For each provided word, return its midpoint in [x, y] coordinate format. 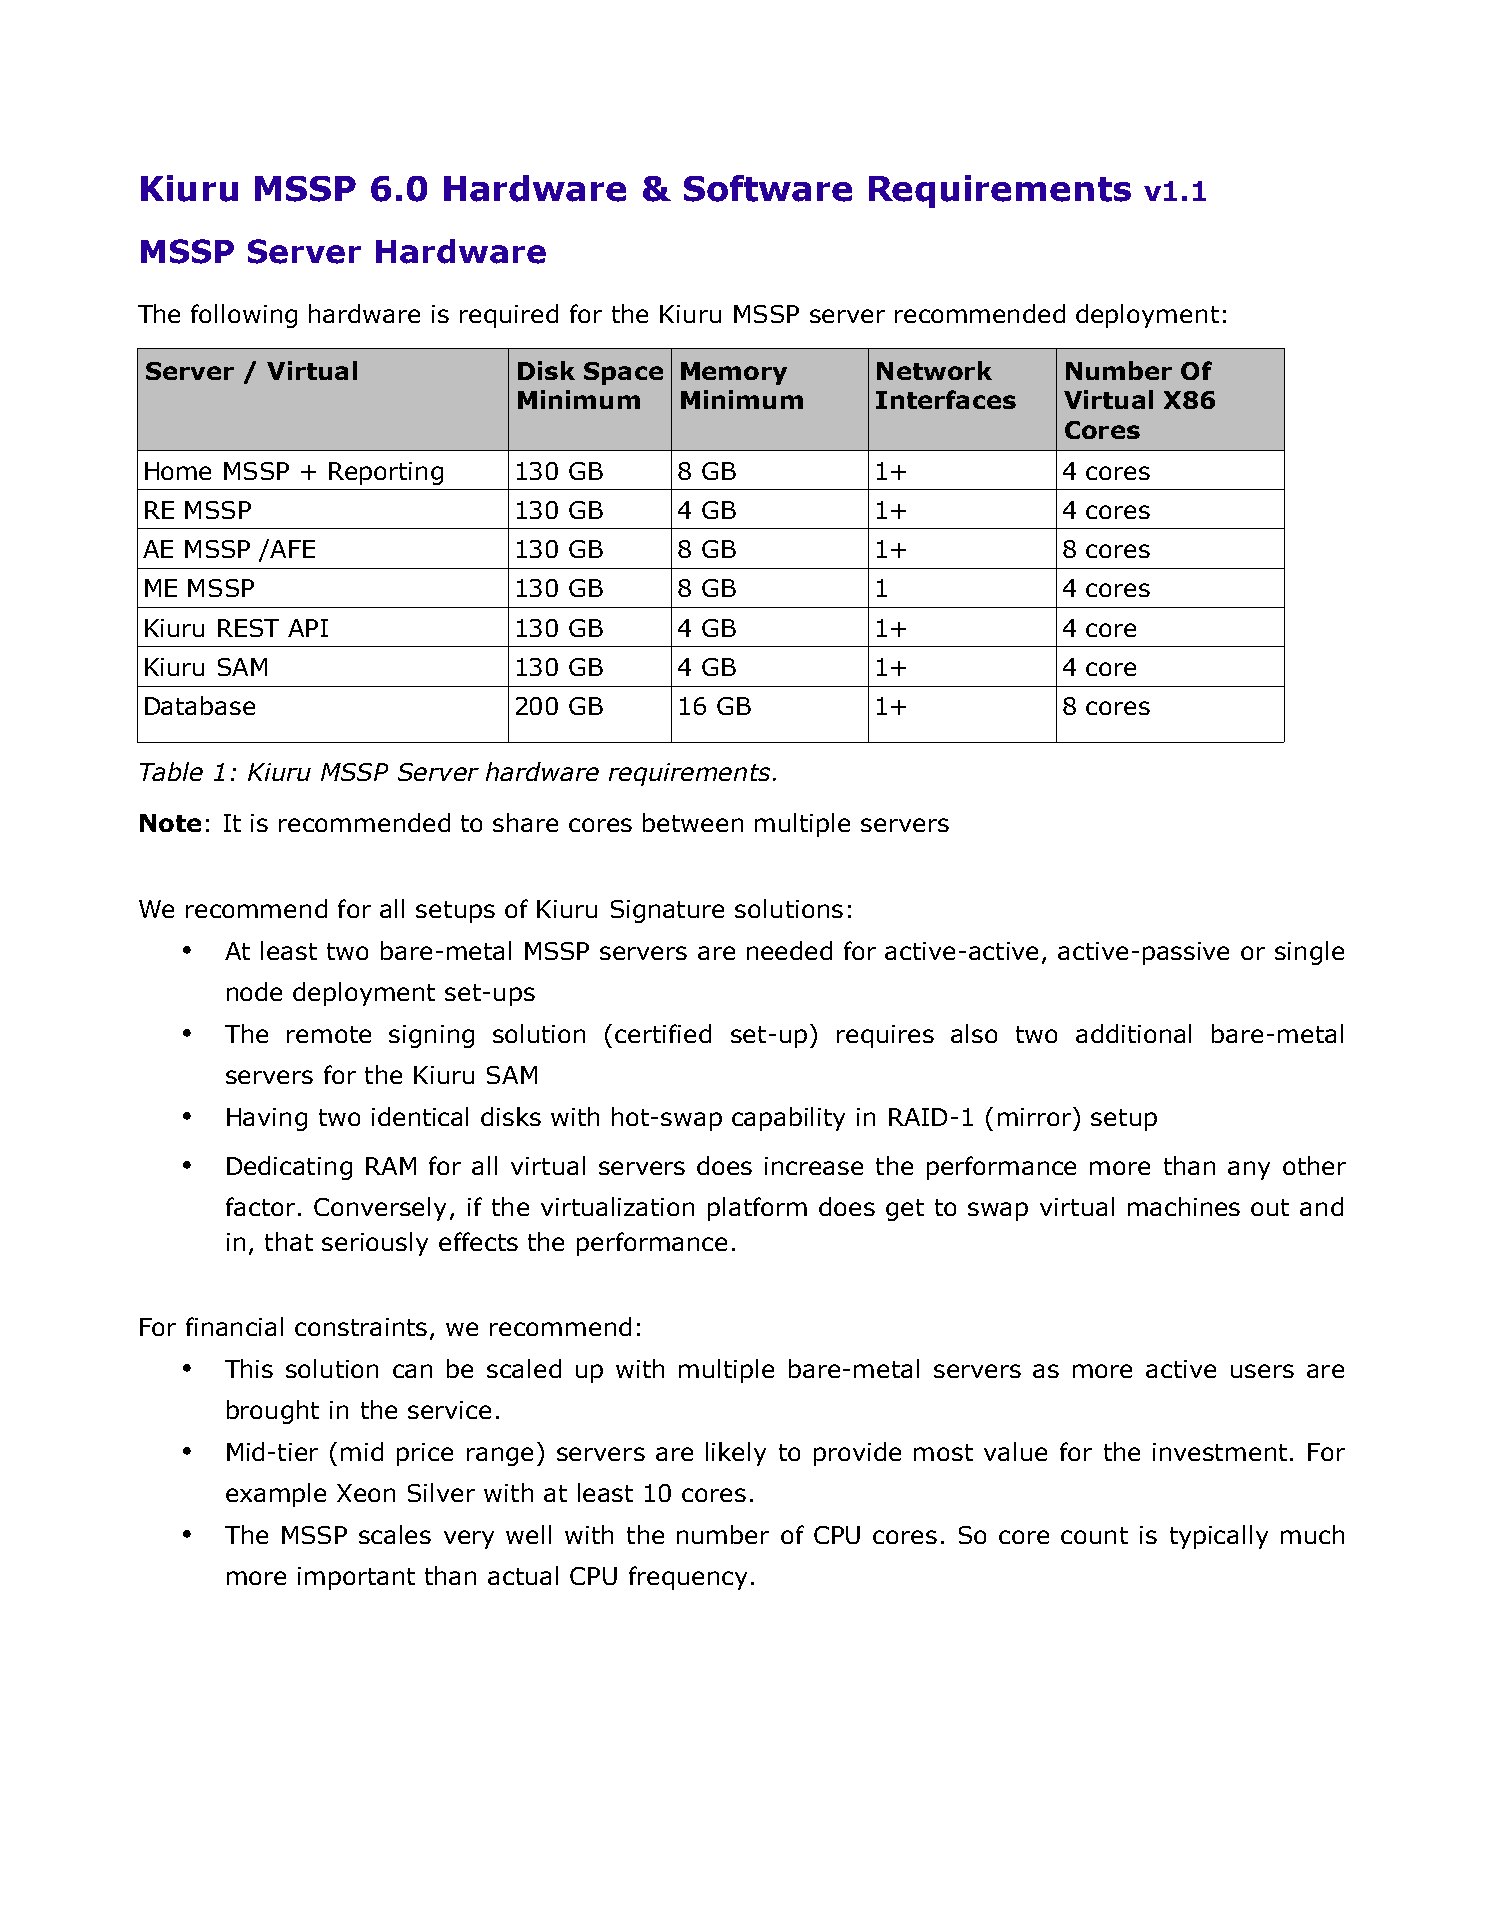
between [693, 822]
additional [1133, 1033]
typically [1219, 1537]
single [1309, 953]
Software [768, 188]
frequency [688, 1578]
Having [267, 1119]
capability [788, 1119]
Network [934, 370]
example [276, 1495]
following [244, 316]
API [308, 628]
